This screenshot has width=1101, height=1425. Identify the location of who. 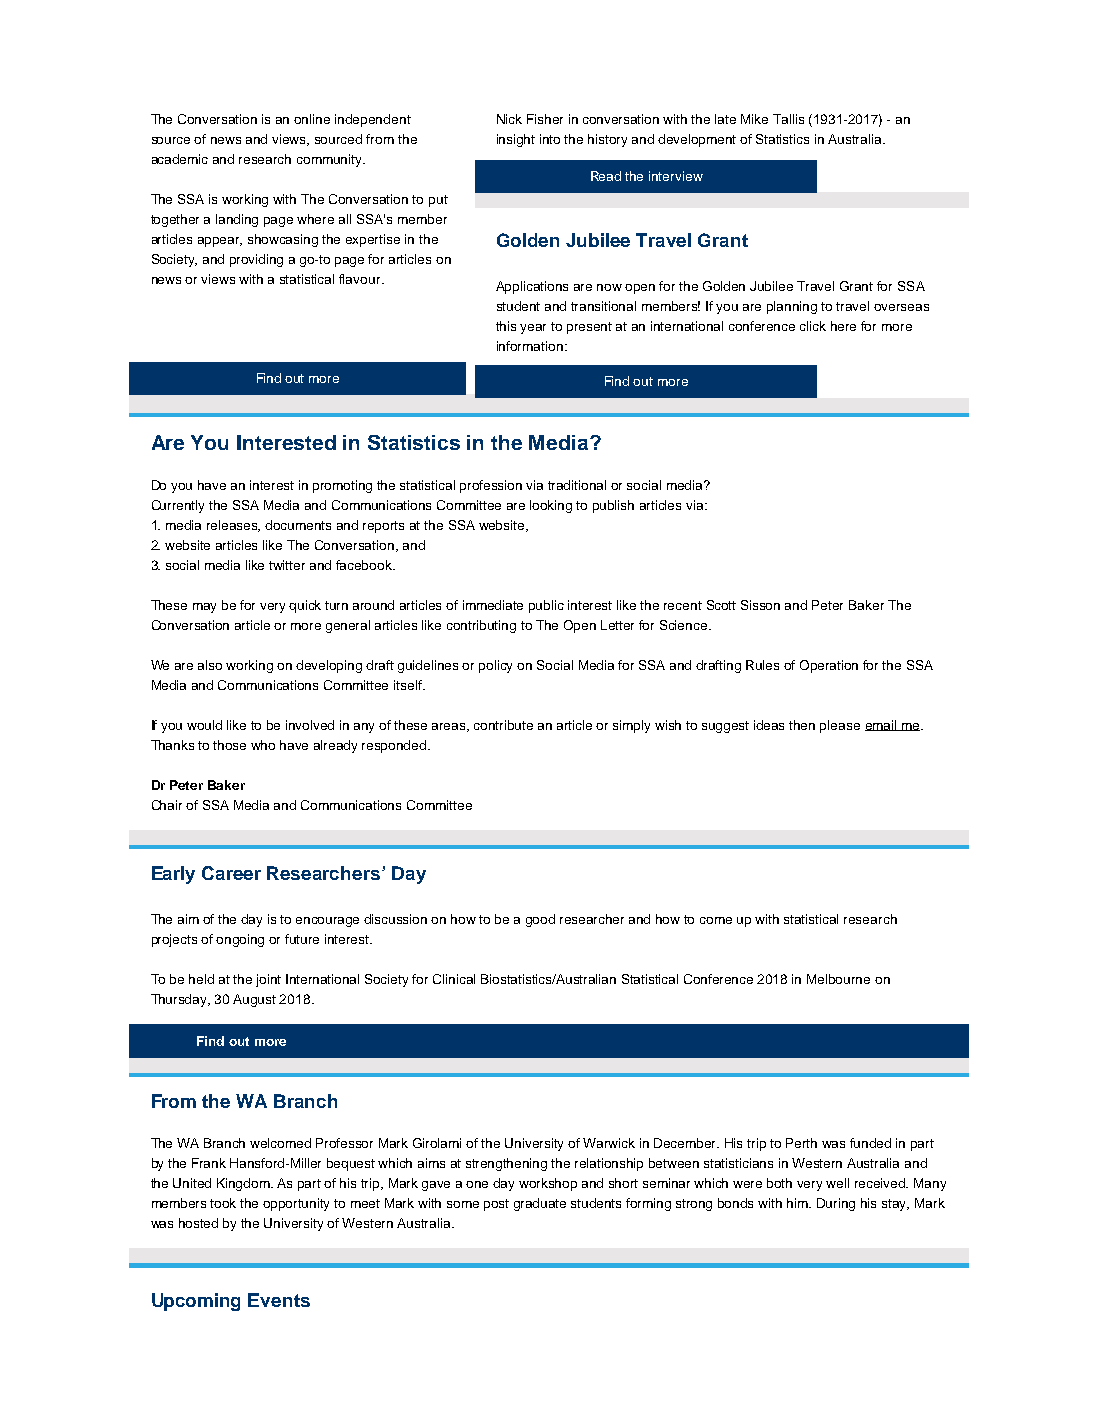
(263, 745).
